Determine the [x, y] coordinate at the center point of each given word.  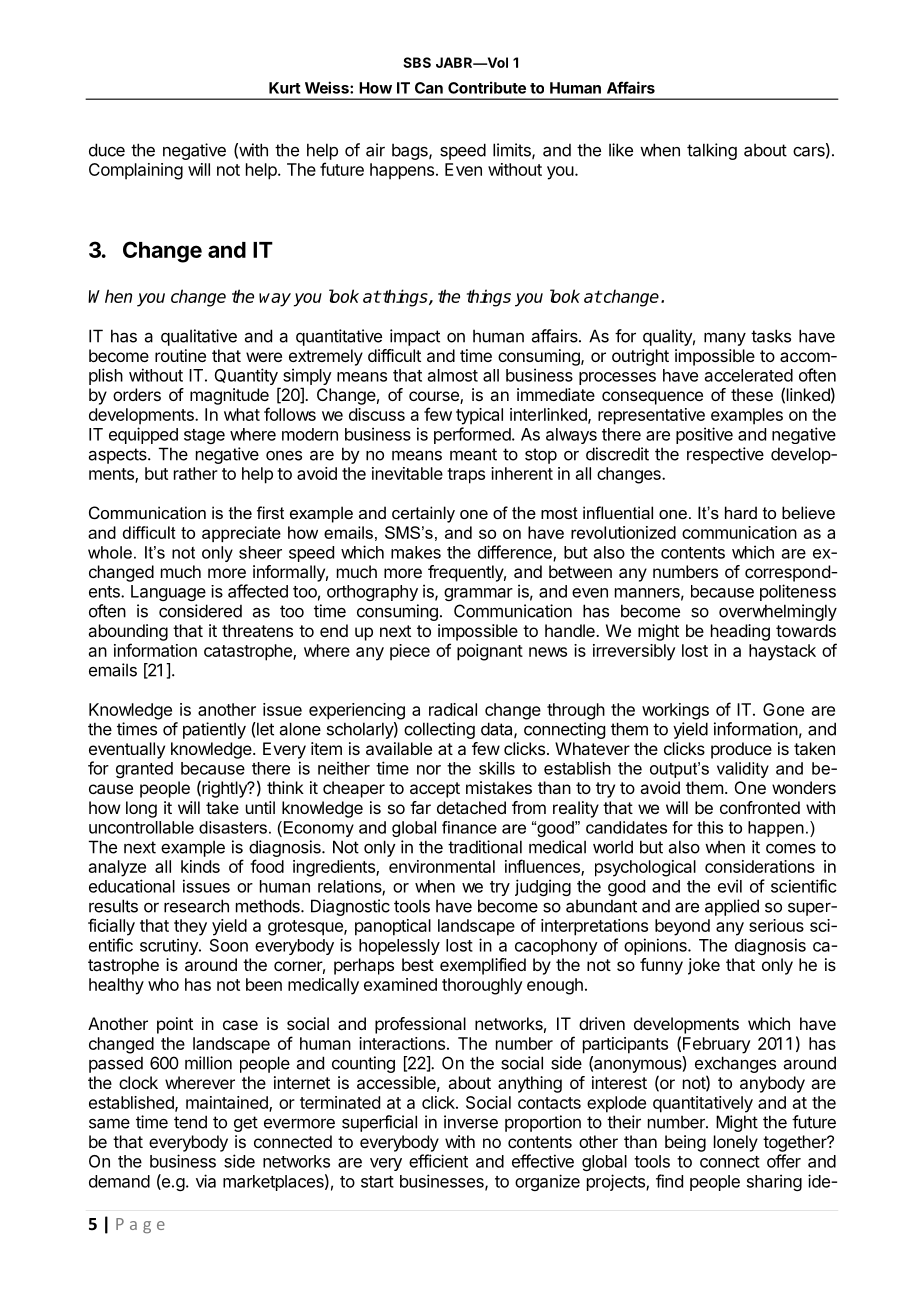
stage [204, 436]
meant [473, 454]
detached [471, 807]
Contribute [487, 87]
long [141, 809]
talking [712, 151]
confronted [760, 807]
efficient [438, 1161]
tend [190, 1122]
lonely [736, 1143]
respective [725, 455]
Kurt [285, 88]
